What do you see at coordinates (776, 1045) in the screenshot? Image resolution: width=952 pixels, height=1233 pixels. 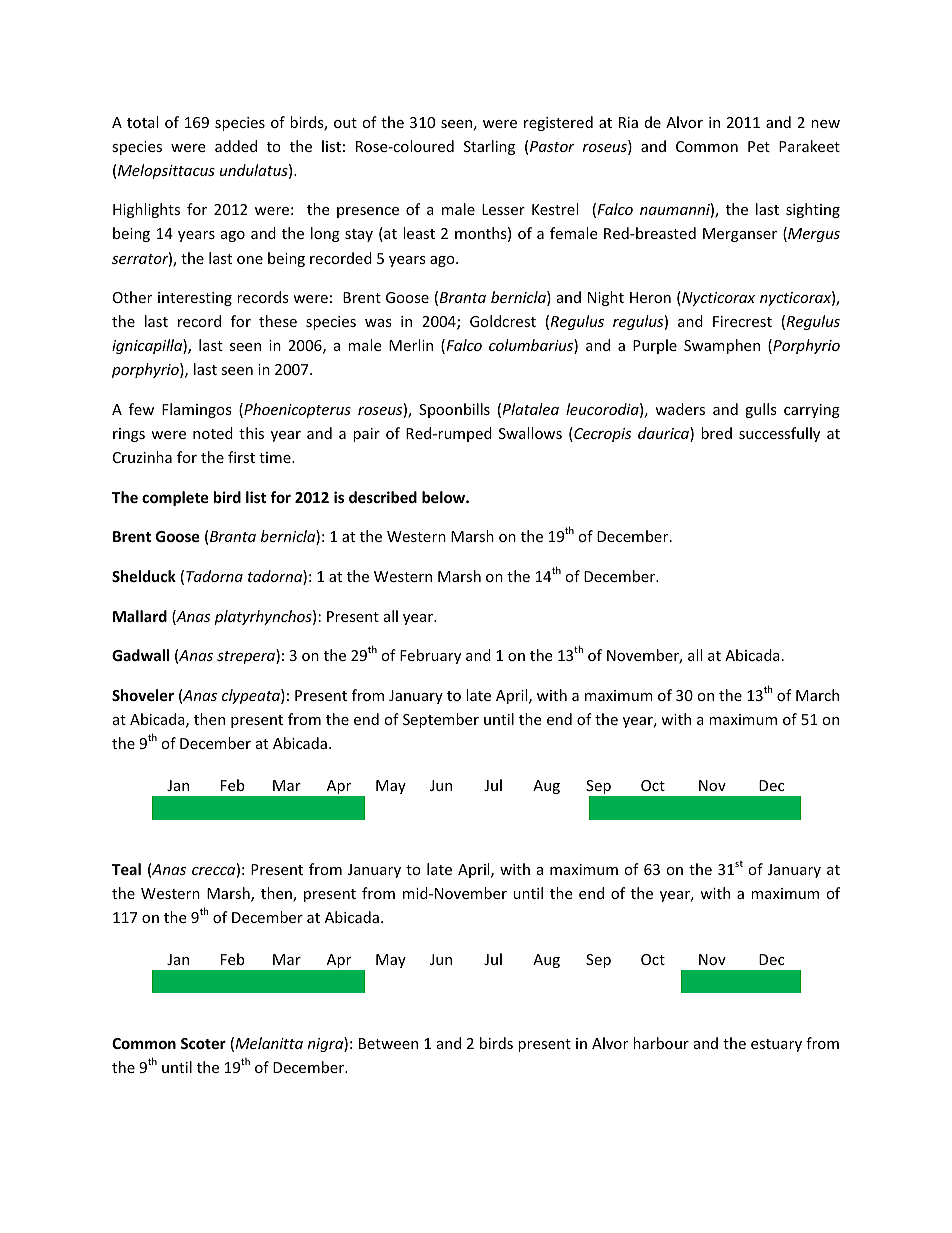 I see `estuary` at bounding box center [776, 1045].
